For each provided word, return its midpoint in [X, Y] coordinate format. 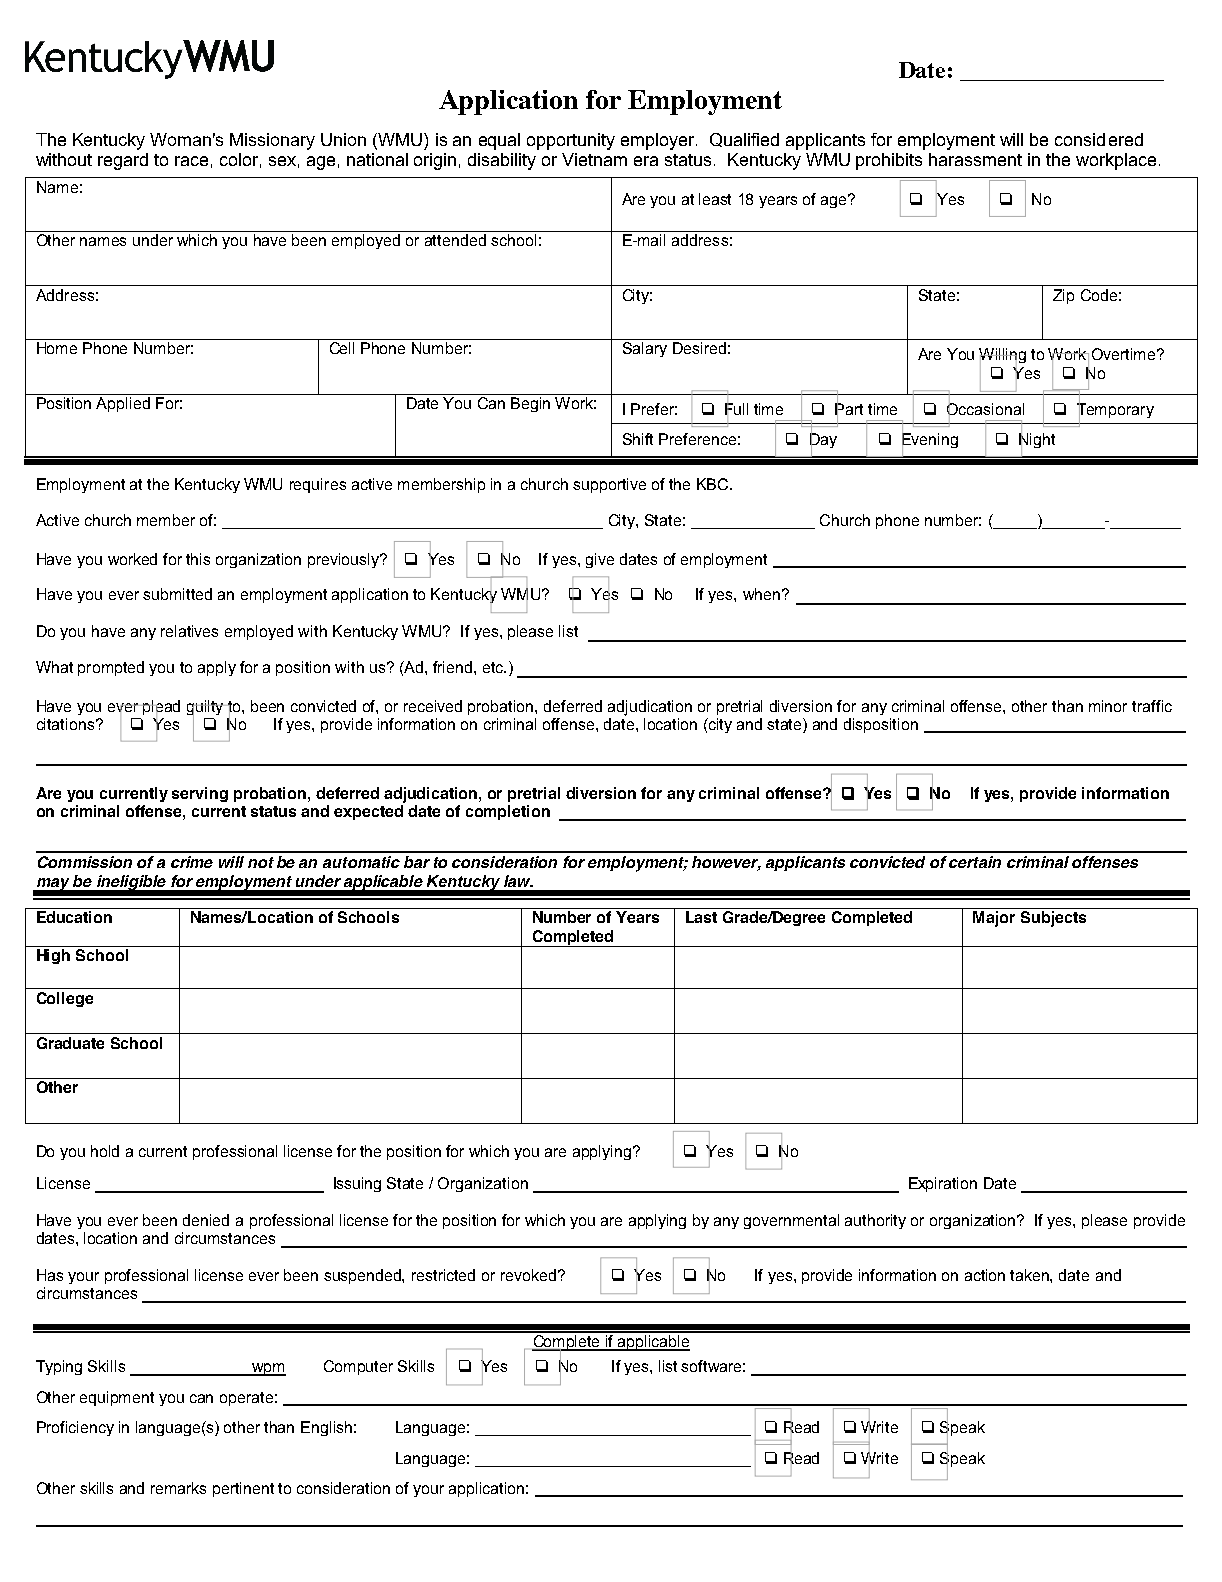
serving [200, 794]
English [326, 1428]
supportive [609, 485]
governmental [791, 1221]
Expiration [943, 1184]
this [198, 559]
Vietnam [594, 159]
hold [105, 1151]
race [191, 161]
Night [1037, 441]
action [985, 1275]
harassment [975, 159]
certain [975, 862]
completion [508, 812]
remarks [178, 1488]
